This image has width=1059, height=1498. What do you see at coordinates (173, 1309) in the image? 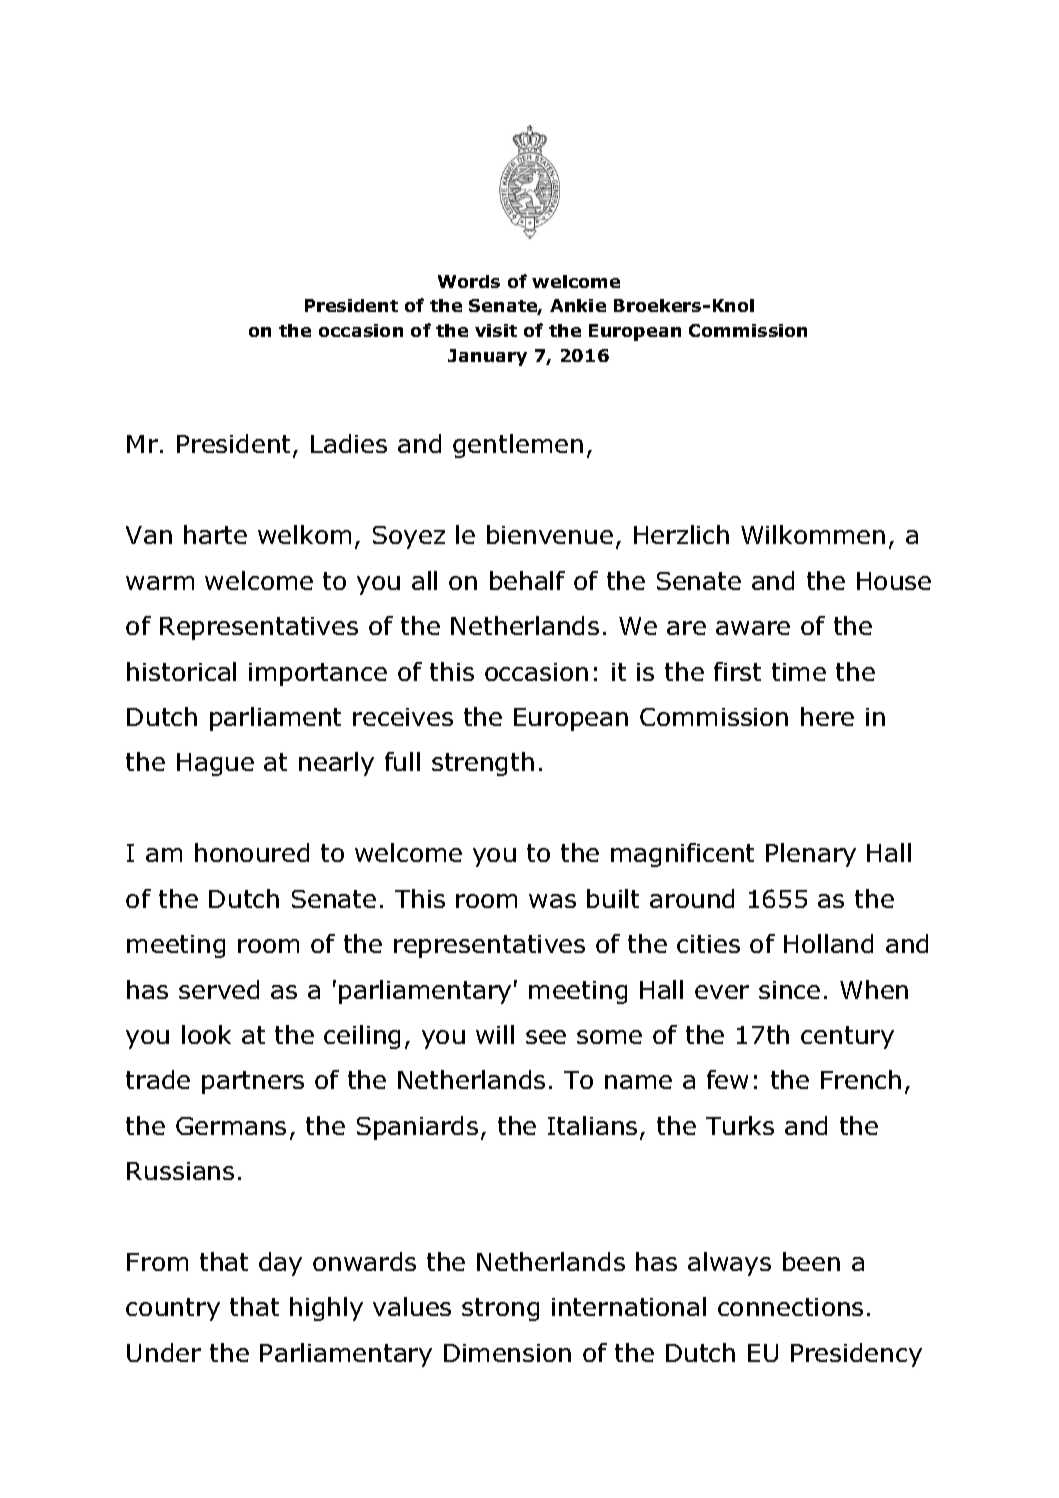
I see `country` at bounding box center [173, 1309].
